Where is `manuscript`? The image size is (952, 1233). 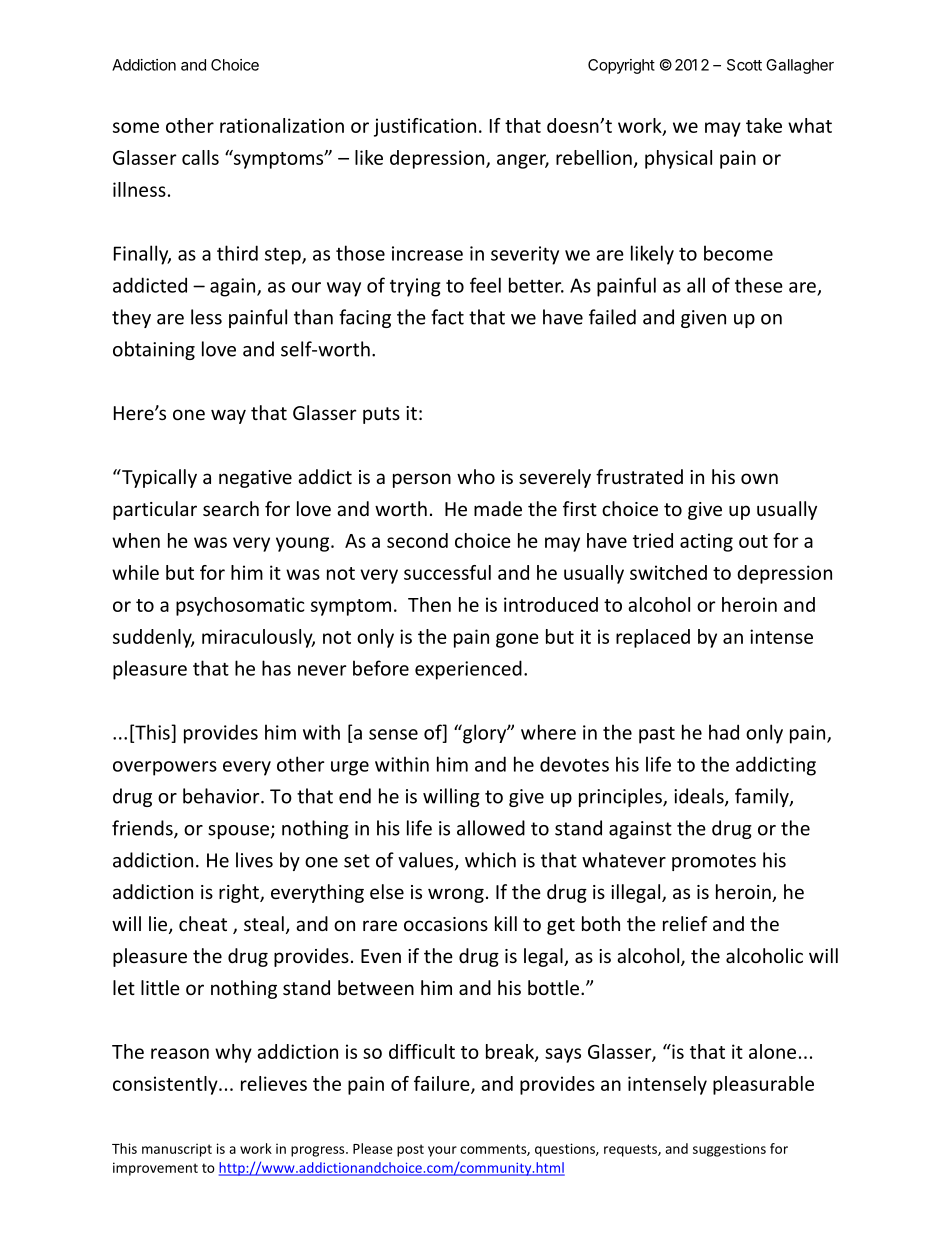 manuscript is located at coordinates (177, 1150).
